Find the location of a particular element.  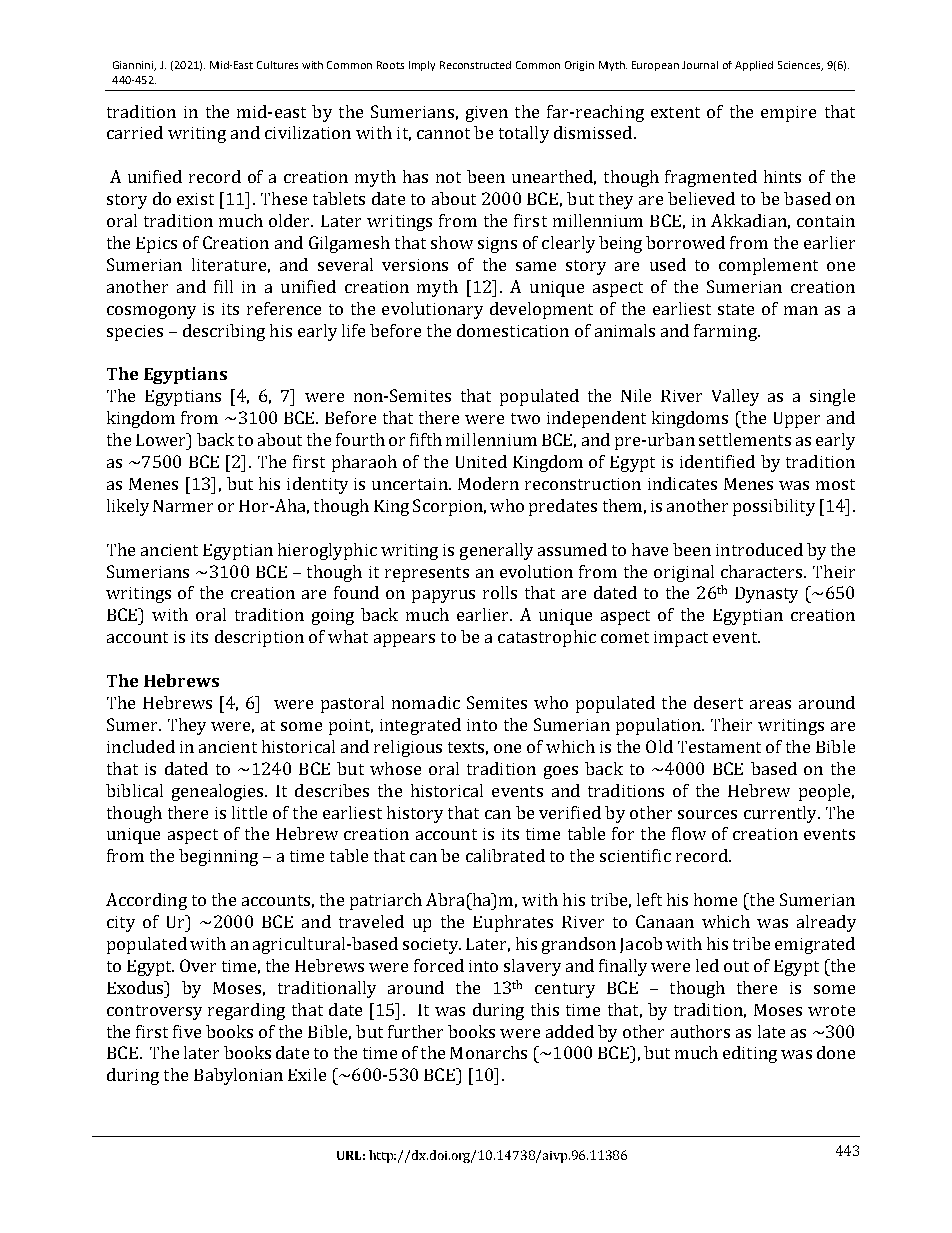

currently is located at coordinates (781, 814).
